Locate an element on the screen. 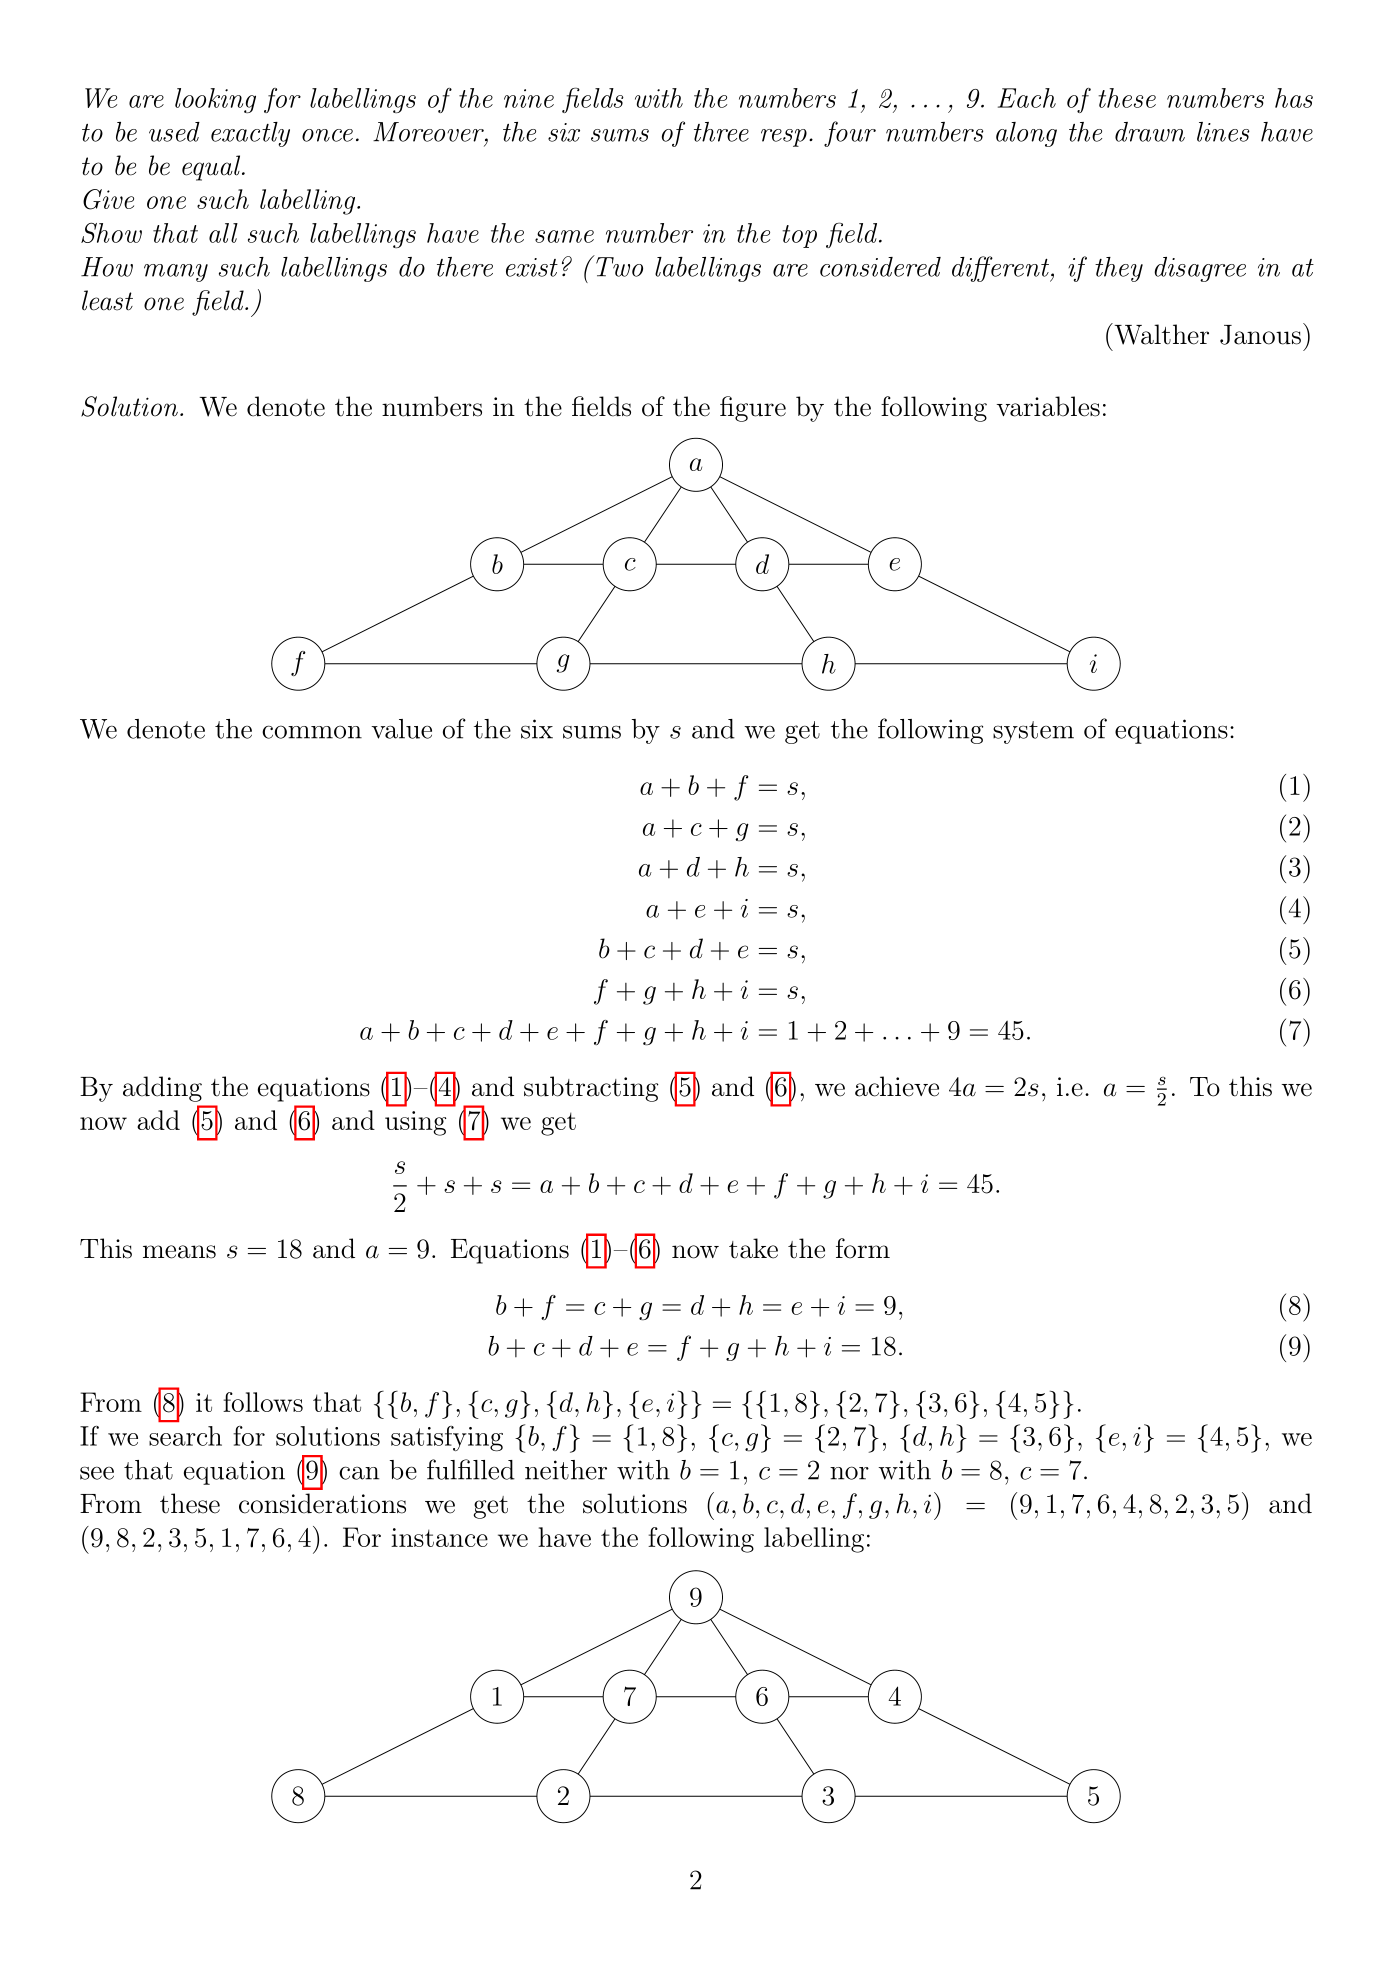  drawn is located at coordinates (1150, 132).
